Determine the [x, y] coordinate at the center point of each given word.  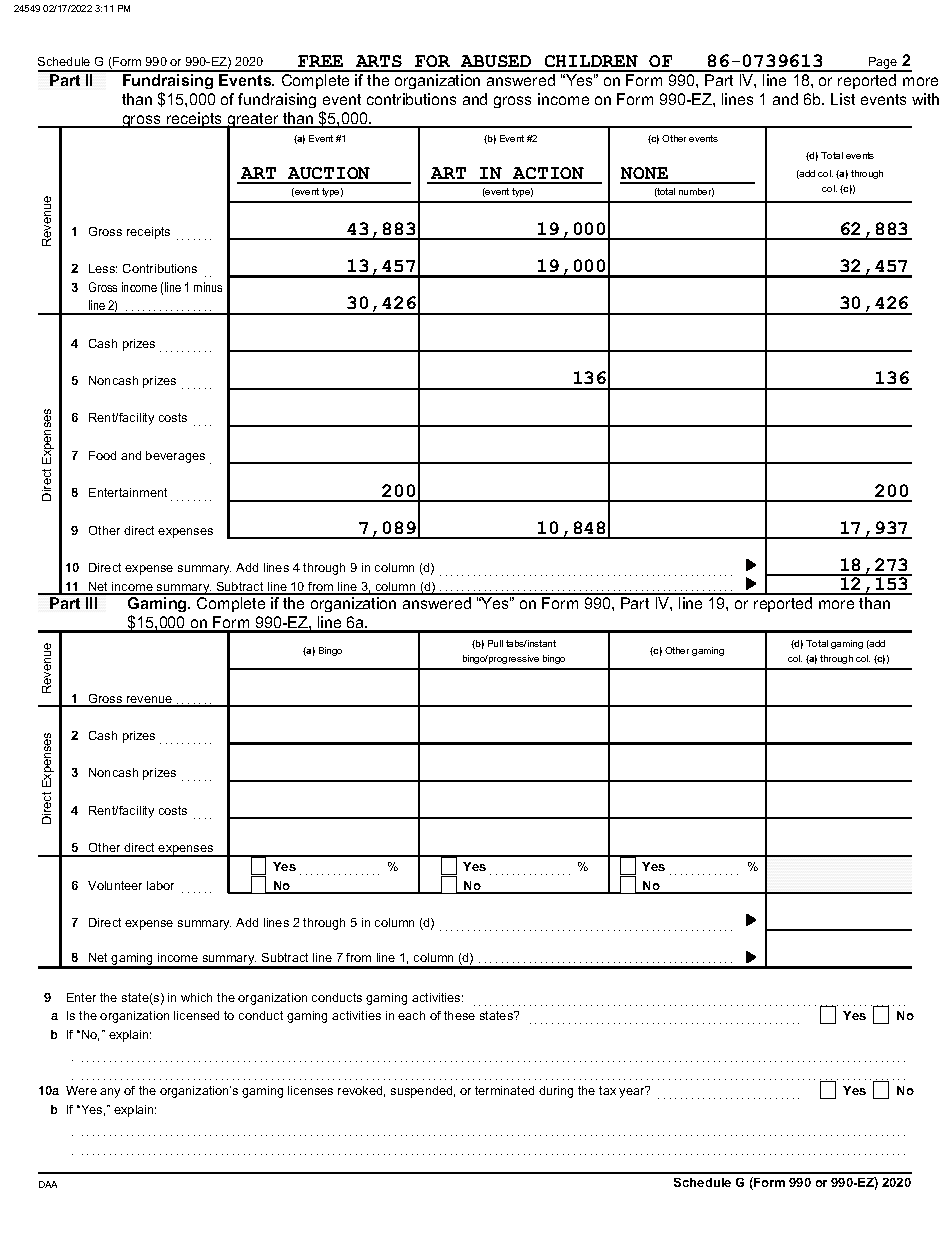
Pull [495, 643]
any [110, 1093]
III [91, 603]
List [843, 99]
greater [253, 121]
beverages [175, 457]
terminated [504, 1090]
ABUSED [496, 63]
